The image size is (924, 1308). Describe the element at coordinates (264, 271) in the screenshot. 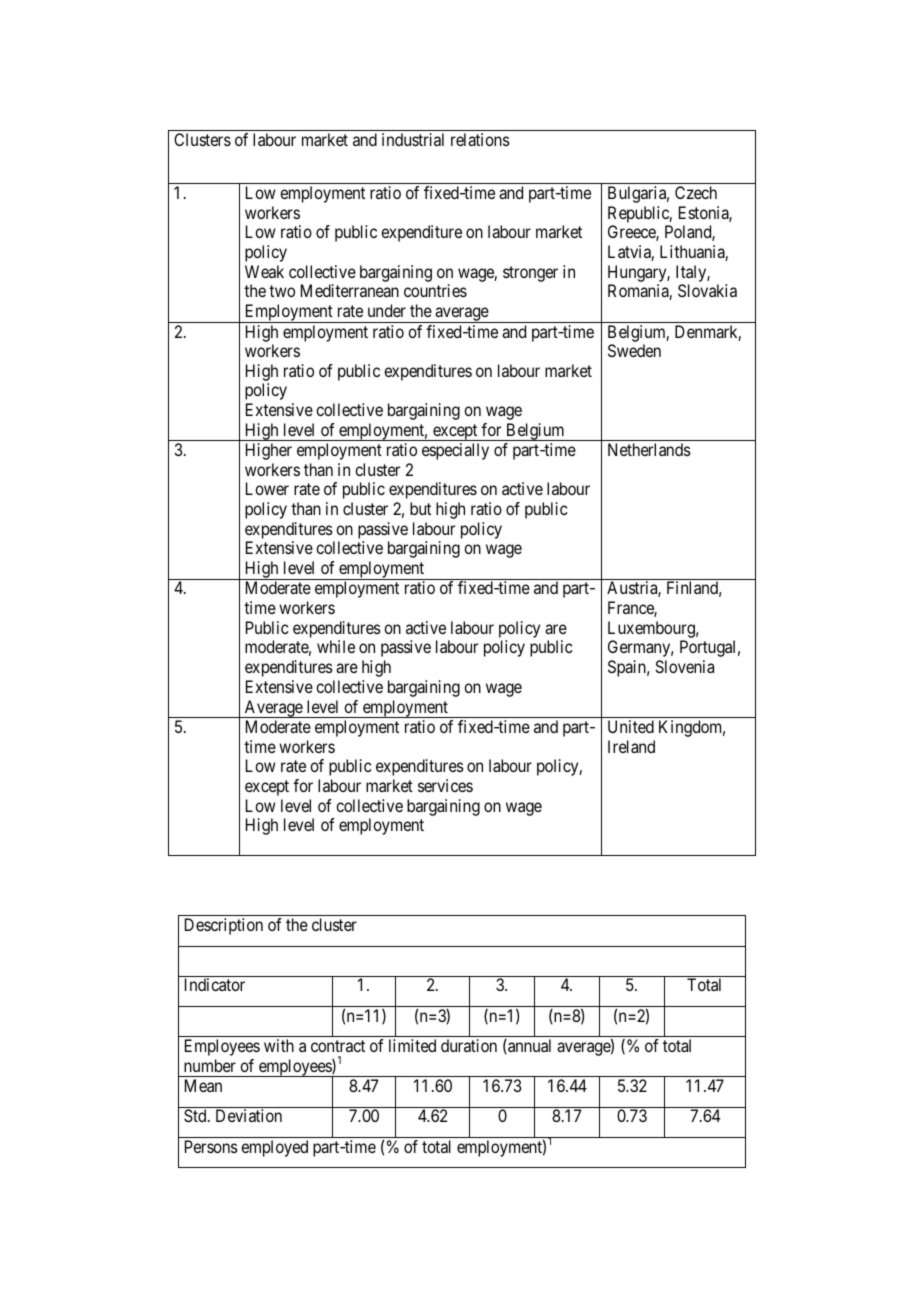

I see `Weak` at that location.
